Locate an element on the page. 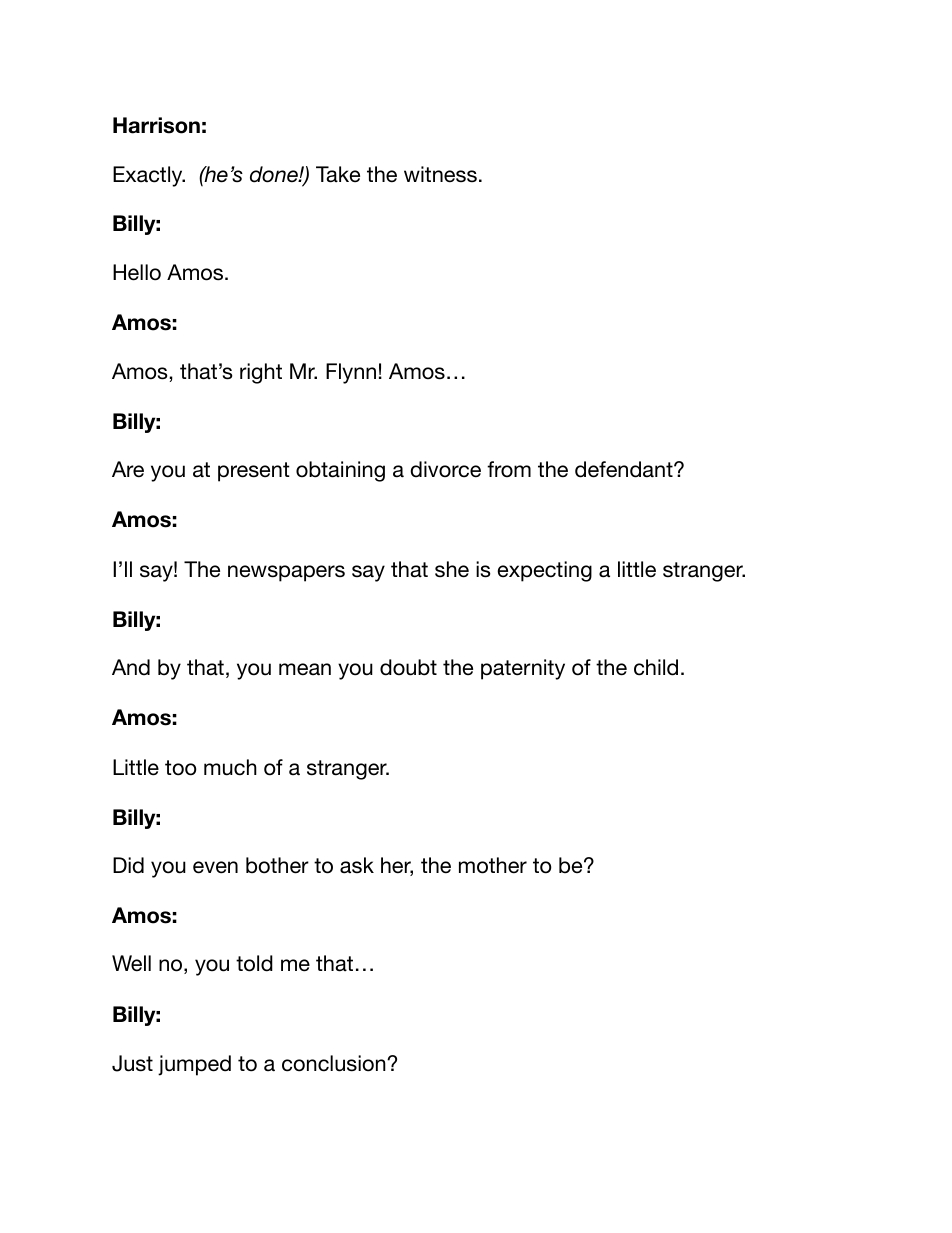 This image has height=1233, width=952. ask is located at coordinates (357, 865).
